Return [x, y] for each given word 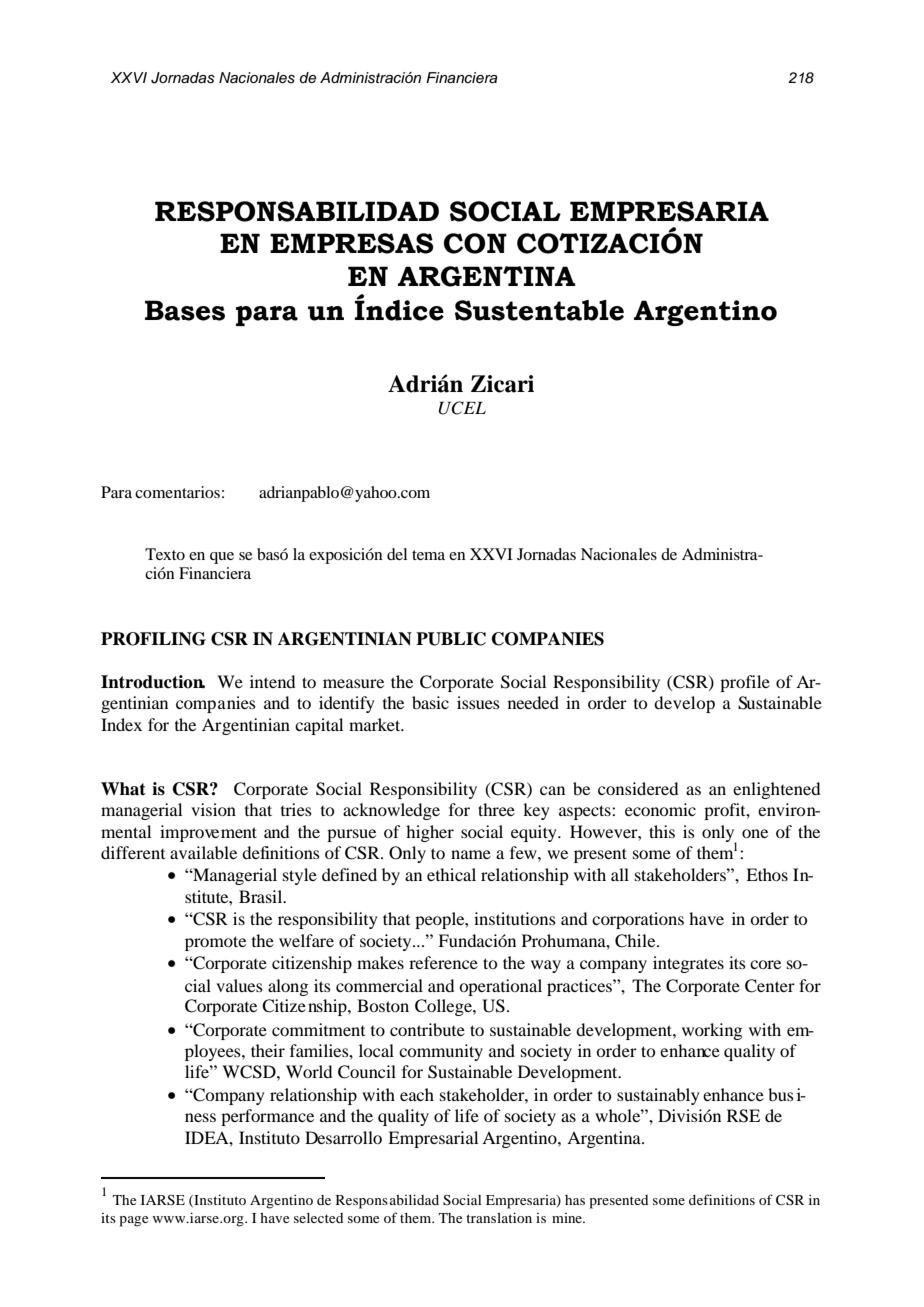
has [575, 1200]
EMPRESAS [351, 243]
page [134, 1221]
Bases [185, 310]
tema [428, 555]
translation [499, 1217]
